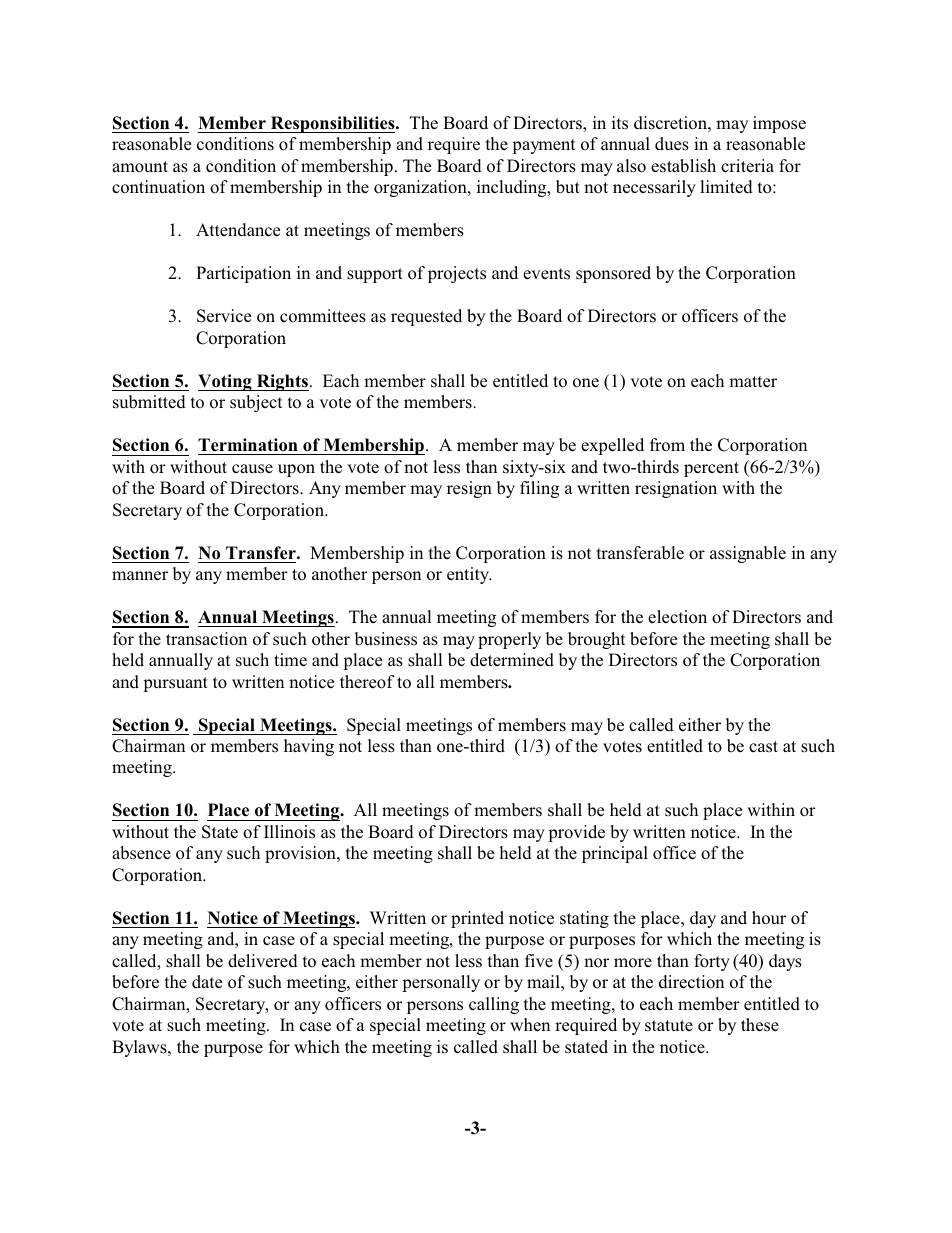 This image has height=1233, width=952. What do you see at coordinates (206, 639) in the image?
I see `transaction` at bounding box center [206, 639].
